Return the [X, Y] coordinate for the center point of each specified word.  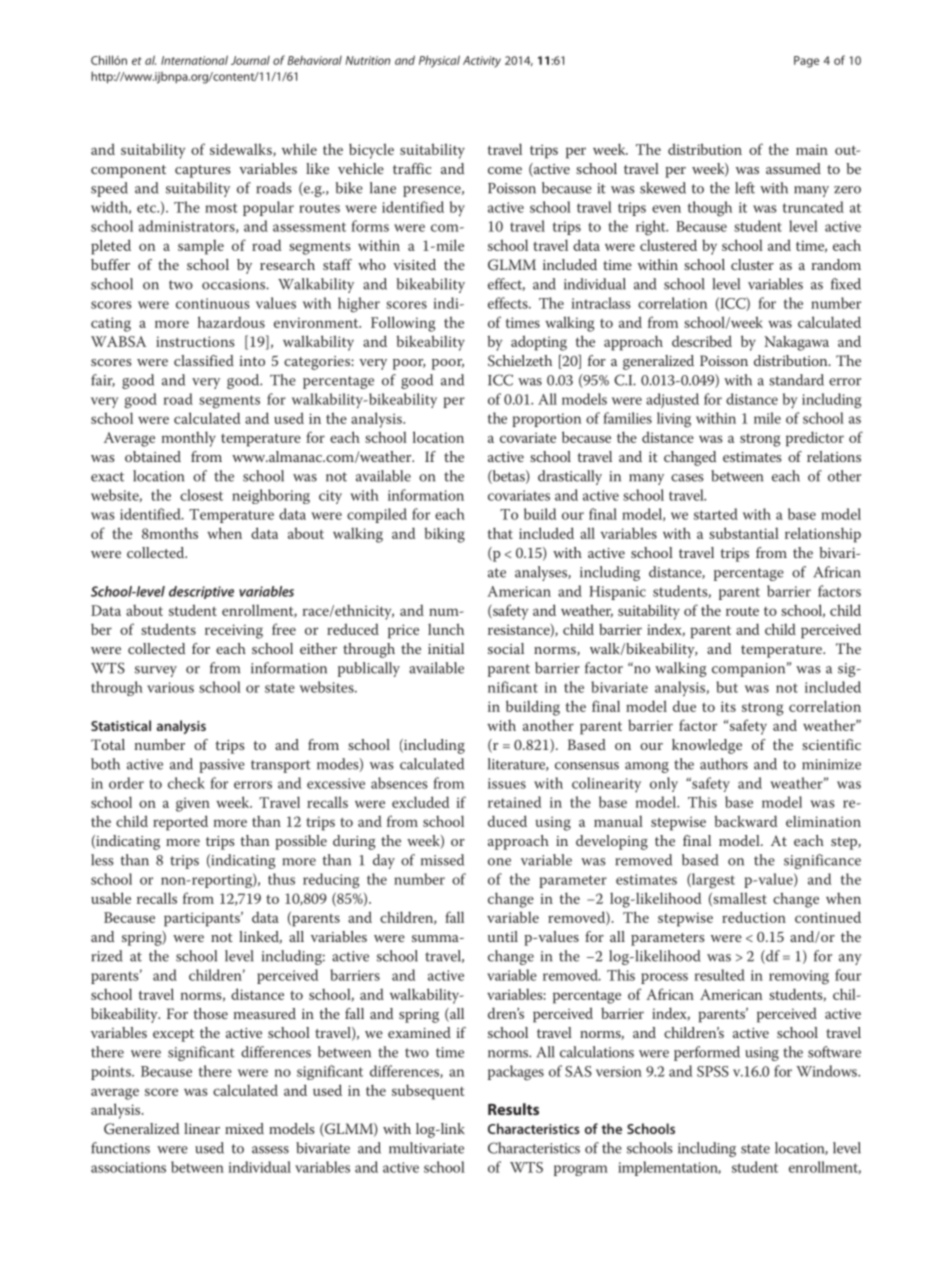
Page [806, 62]
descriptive [201, 592]
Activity [482, 62]
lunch [446, 629]
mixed [244, 1128]
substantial [744, 533]
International [194, 60]
